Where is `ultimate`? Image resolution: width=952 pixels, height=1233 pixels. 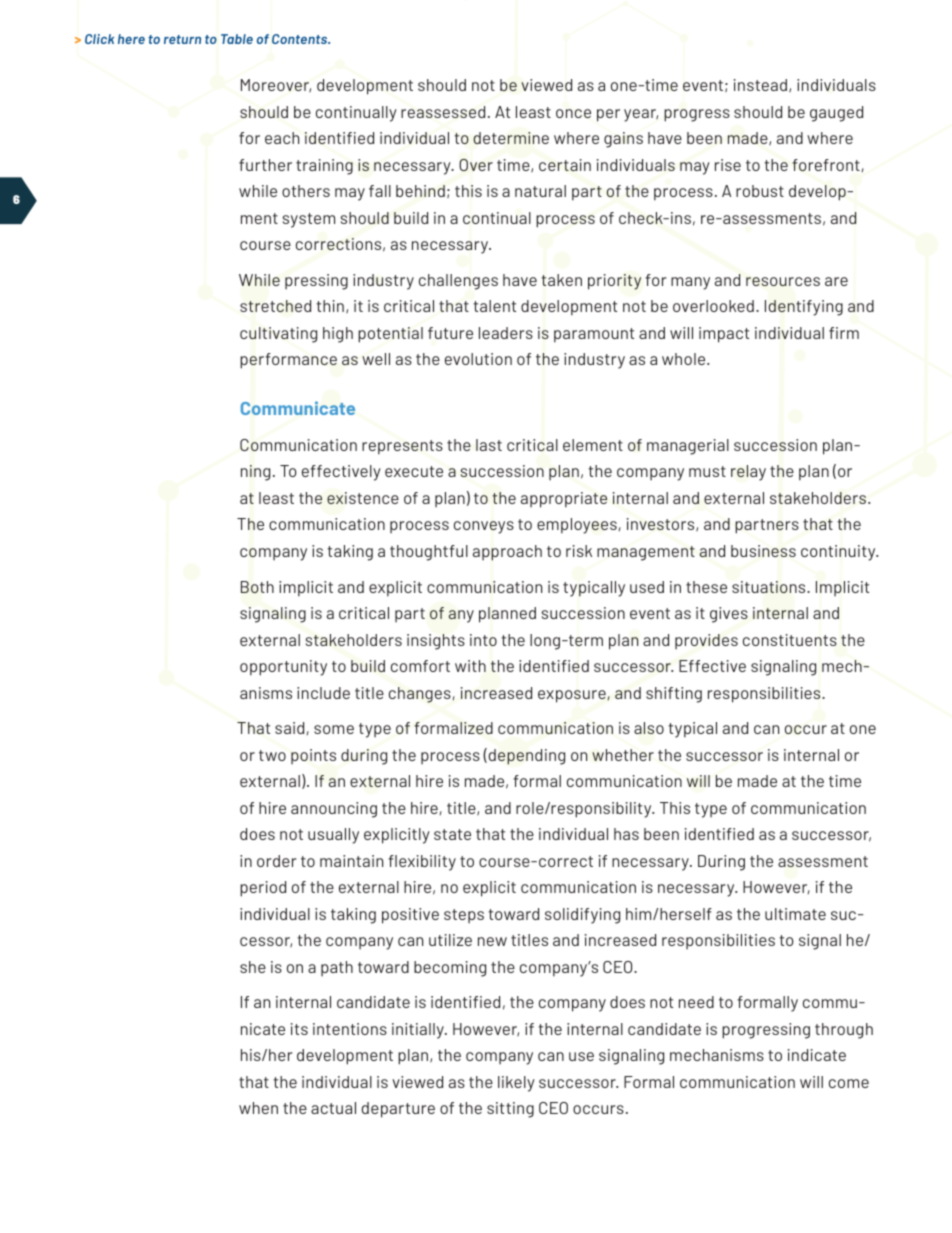 ultimate is located at coordinates (795, 914).
